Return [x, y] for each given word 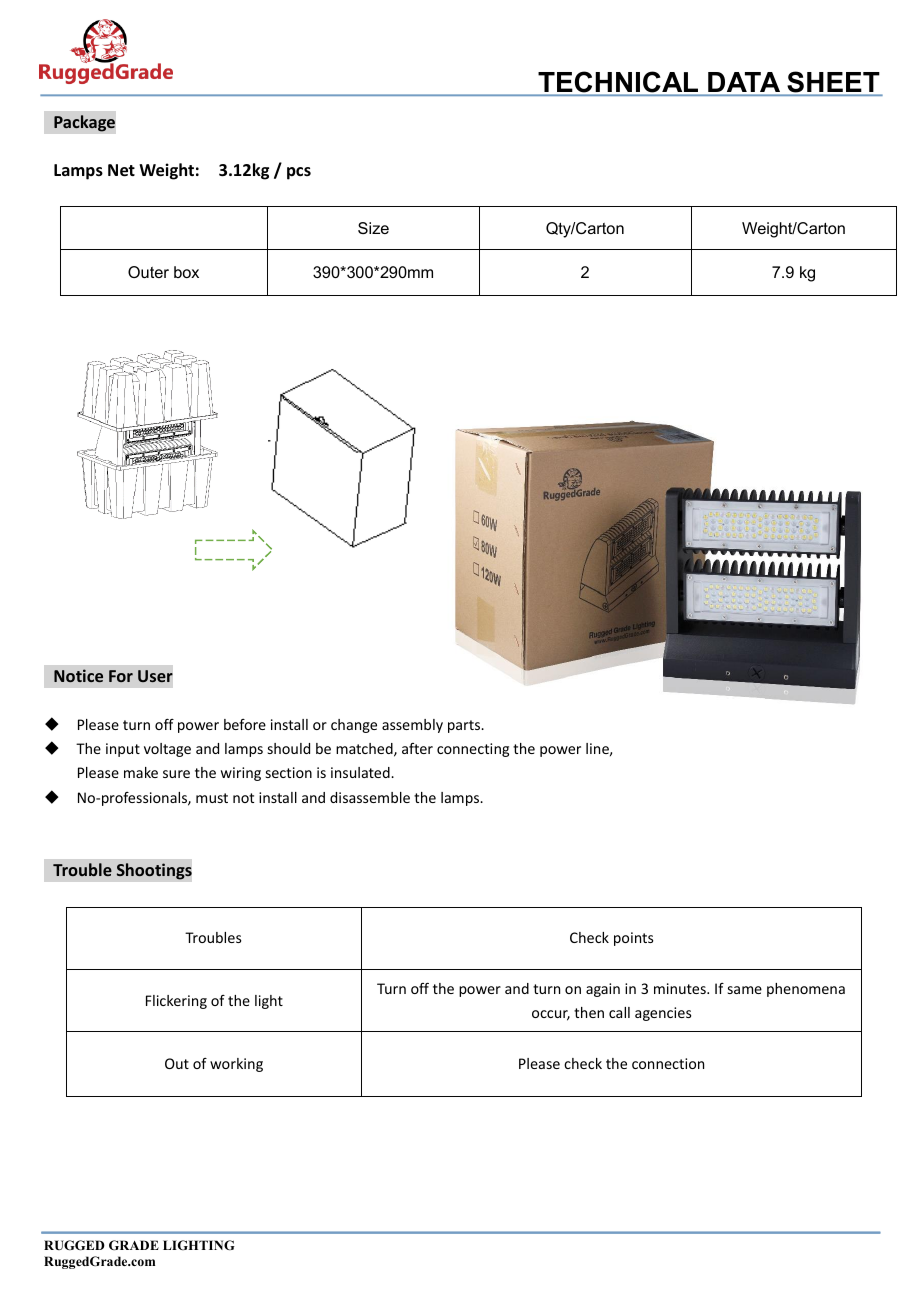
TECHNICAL [618, 82]
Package [84, 123]
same [745, 990]
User [155, 676]
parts [465, 726]
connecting [473, 750]
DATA [744, 82]
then [589, 1012]
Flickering [176, 1002]
